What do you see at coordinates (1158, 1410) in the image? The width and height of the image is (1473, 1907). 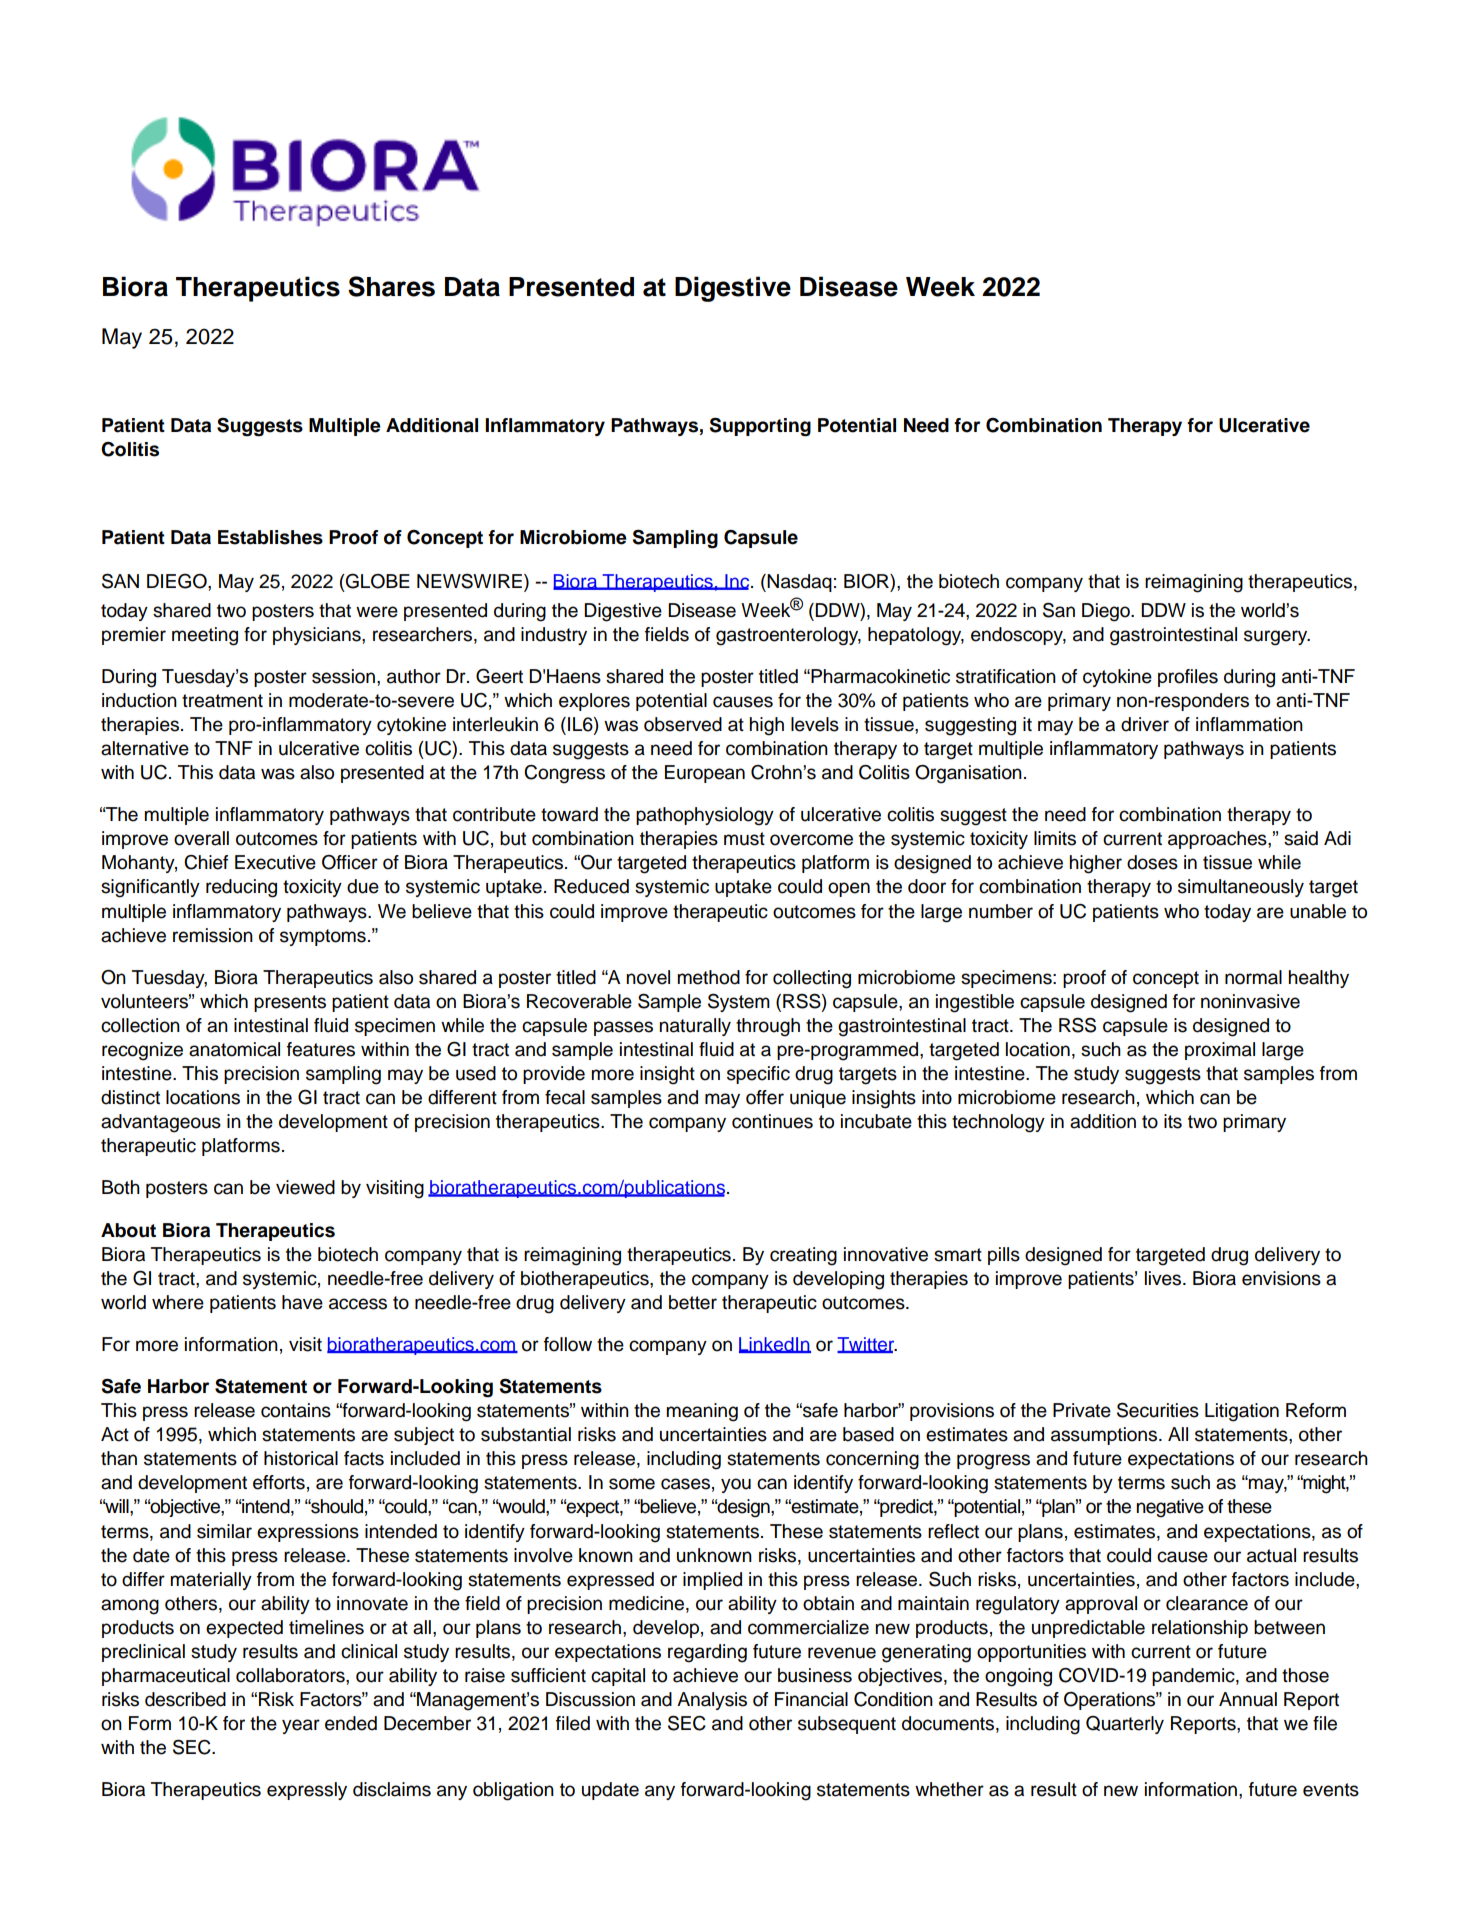 I see `Securities` at bounding box center [1158, 1410].
